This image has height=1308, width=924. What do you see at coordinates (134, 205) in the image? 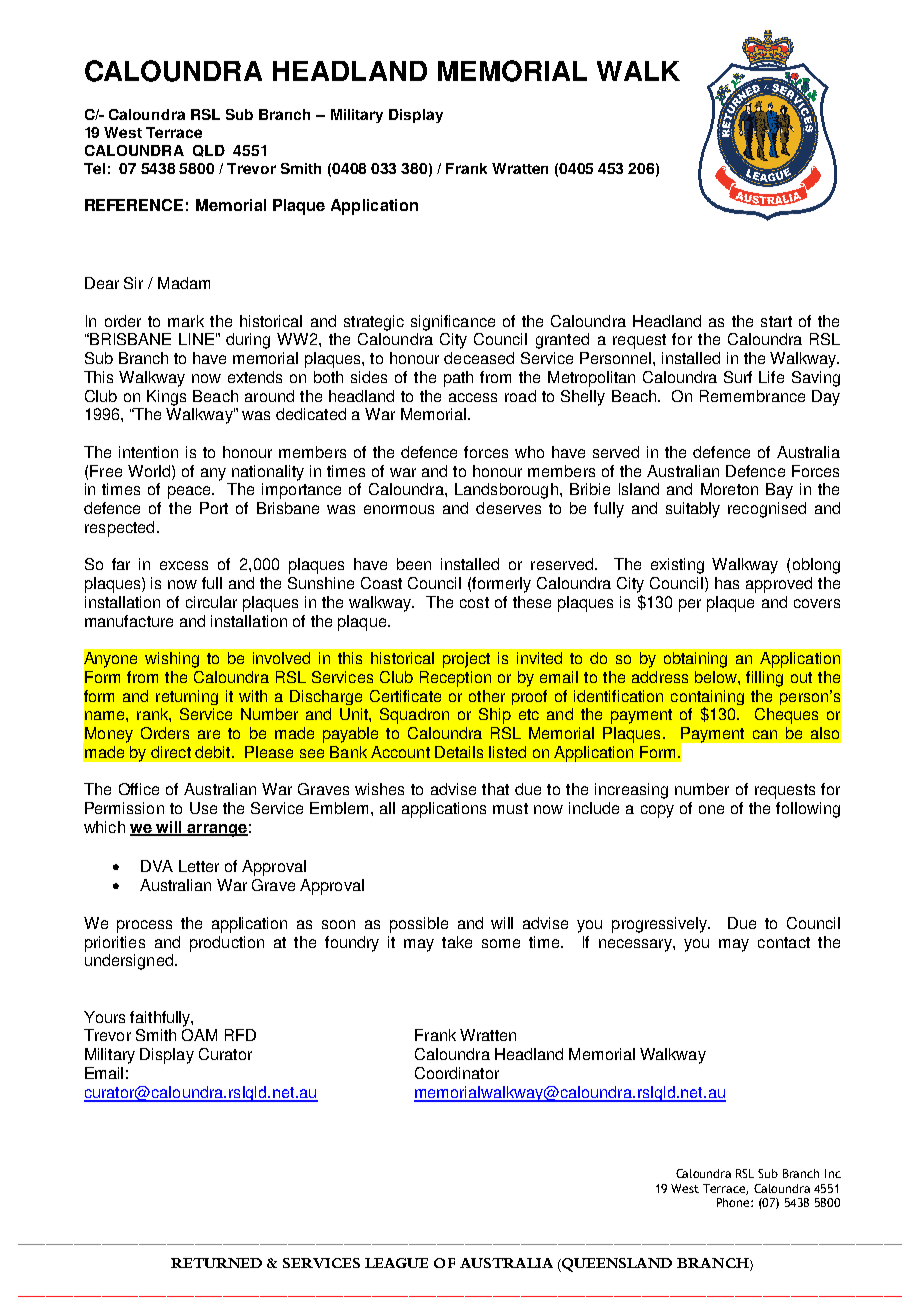
I see `REFERENCE` at bounding box center [134, 205].
